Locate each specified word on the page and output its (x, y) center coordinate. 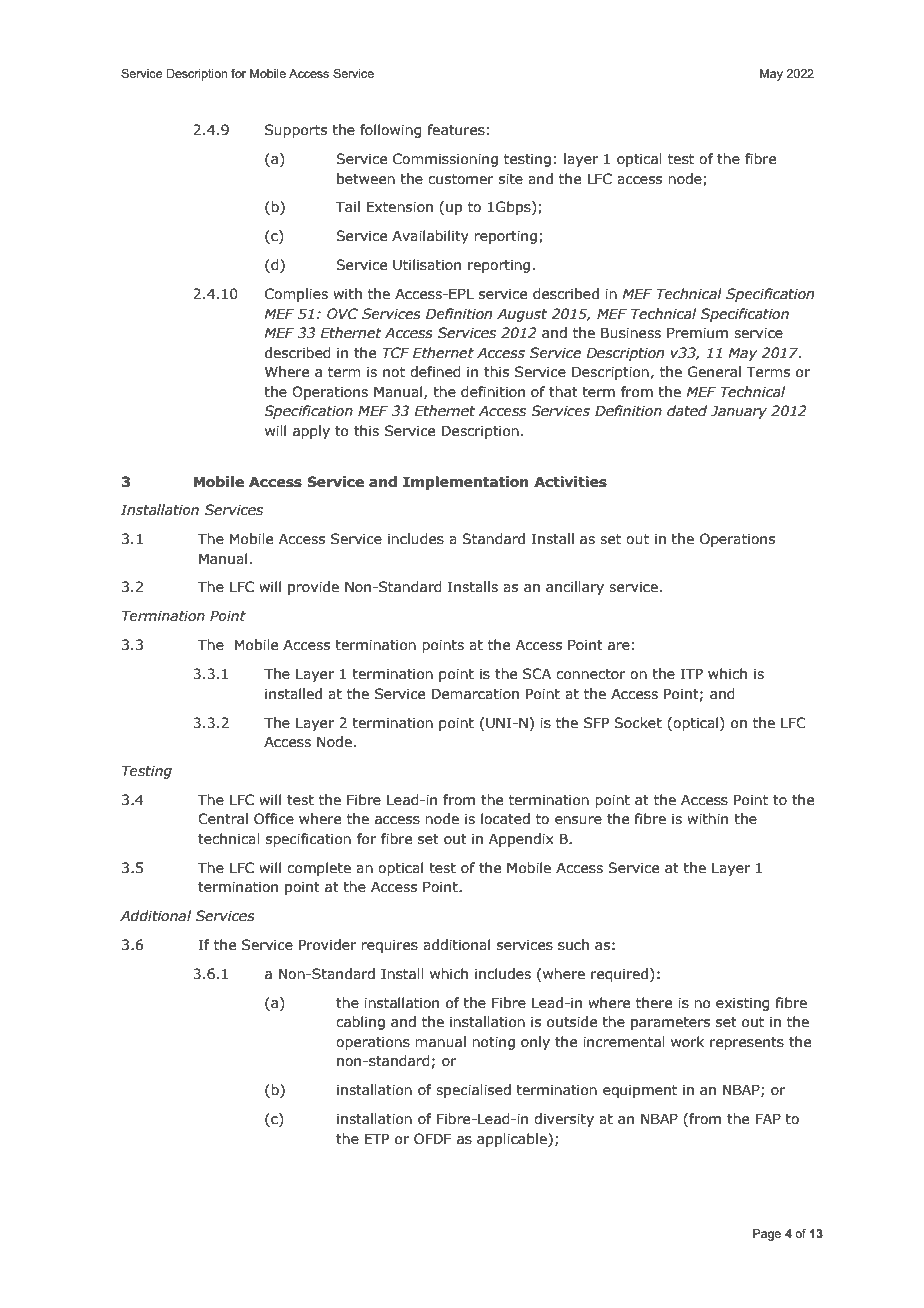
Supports (296, 131)
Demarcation (475, 694)
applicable (513, 1140)
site (511, 179)
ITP (692, 673)
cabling (360, 1023)
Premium (697, 333)
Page (767, 1235)
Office (274, 819)
